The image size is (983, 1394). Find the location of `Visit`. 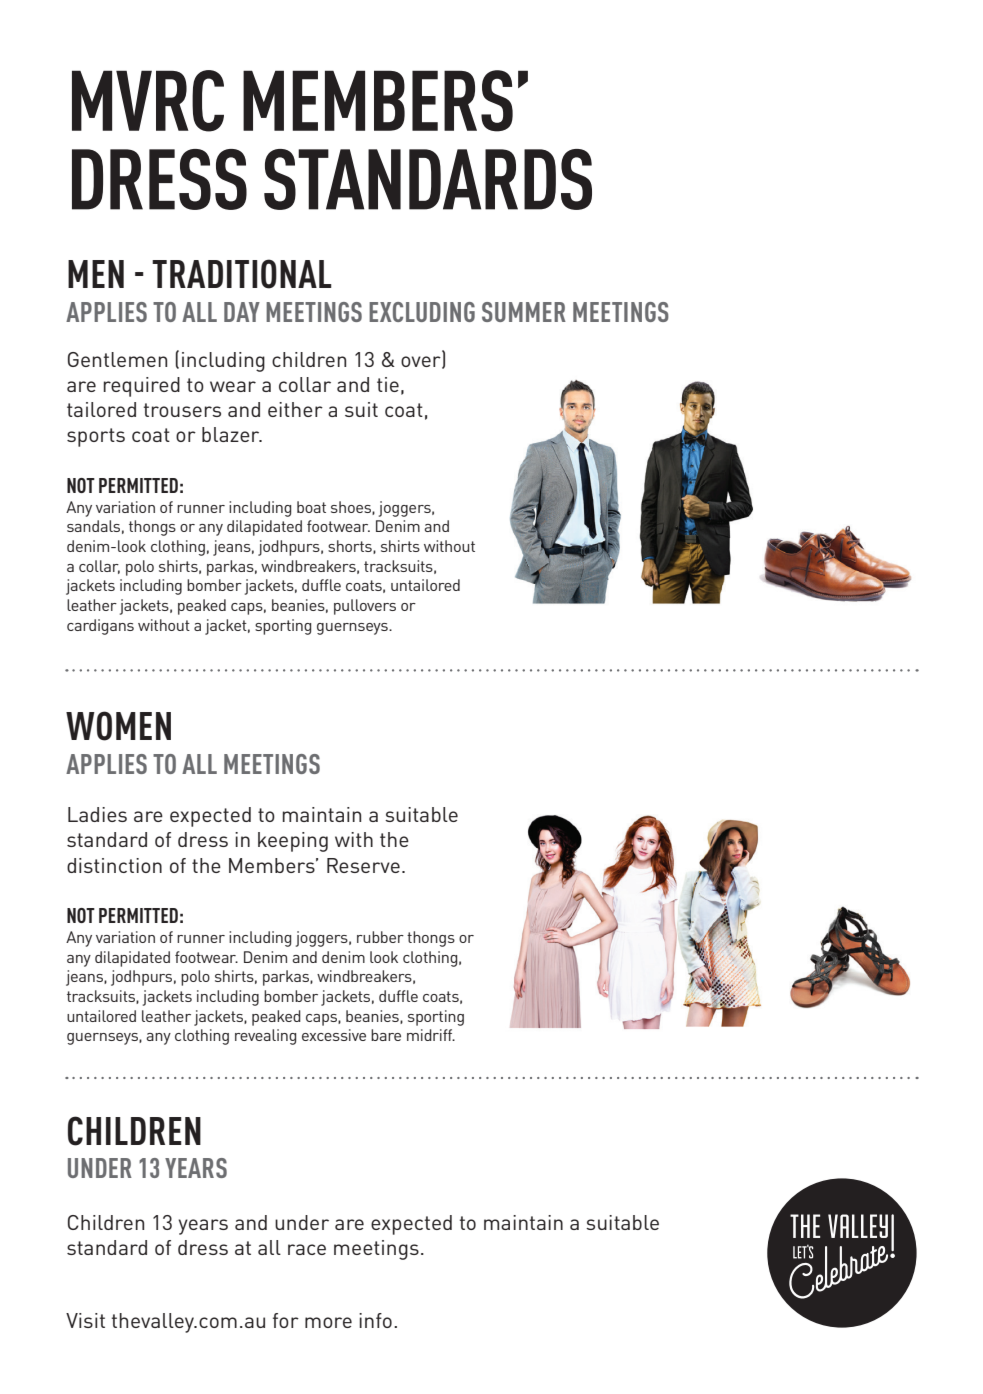

Visit is located at coordinates (85, 1320).
